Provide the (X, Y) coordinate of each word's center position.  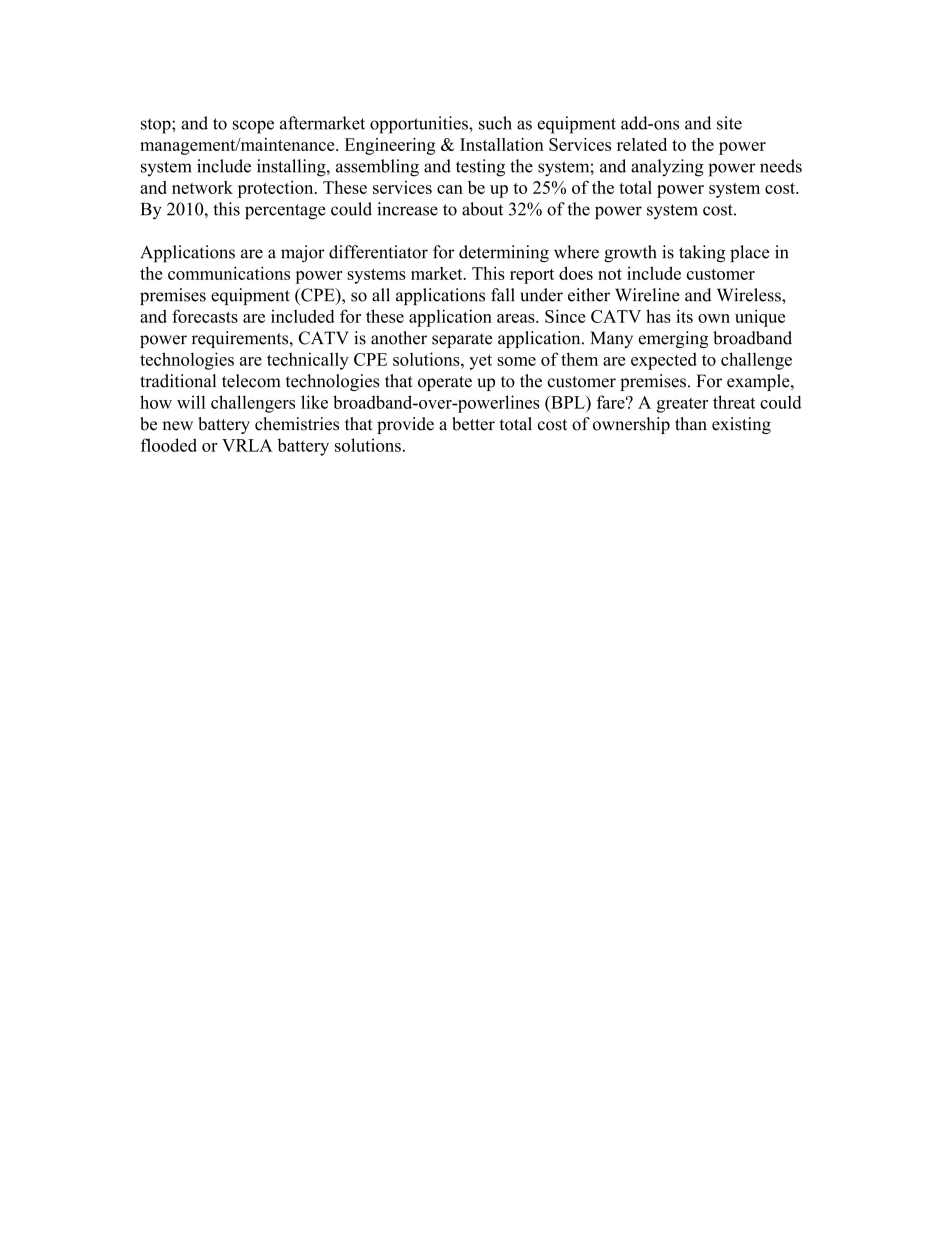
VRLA (247, 445)
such (495, 123)
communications (229, 273)
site (729, 123)
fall (503, 295)
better (473, 424)
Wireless (750, 295)
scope (253, 127)
